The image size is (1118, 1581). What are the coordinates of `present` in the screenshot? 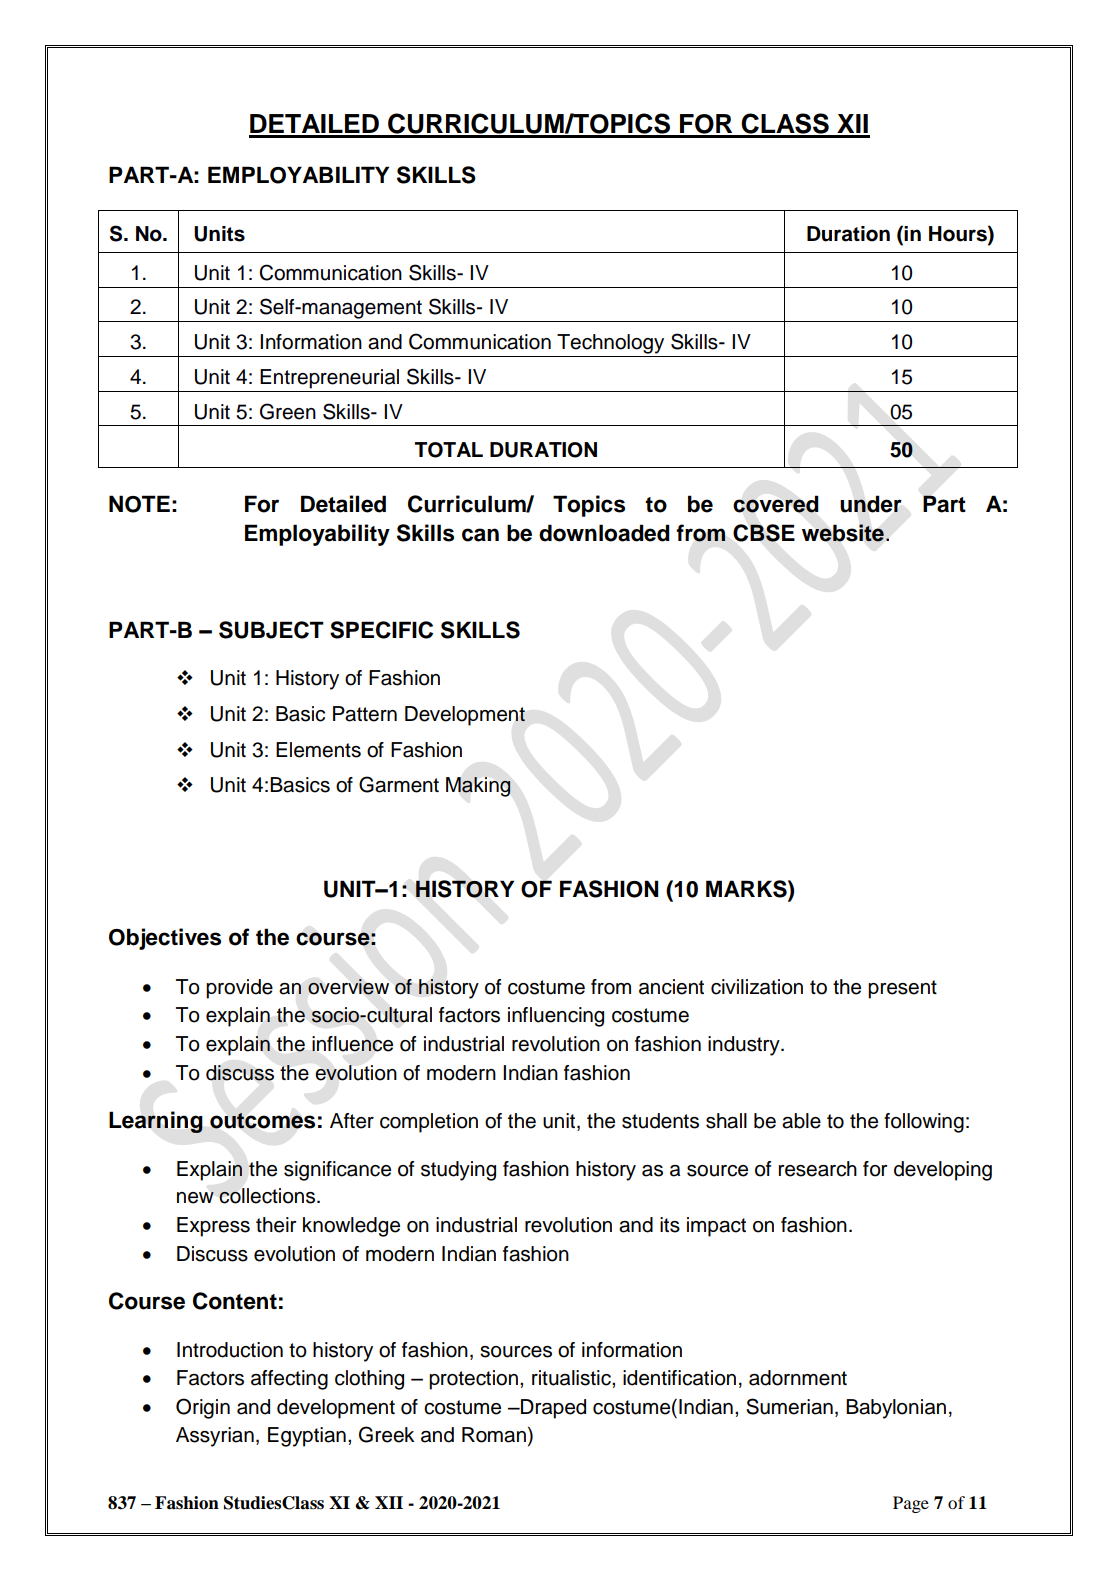 It's located at (902, 989).
